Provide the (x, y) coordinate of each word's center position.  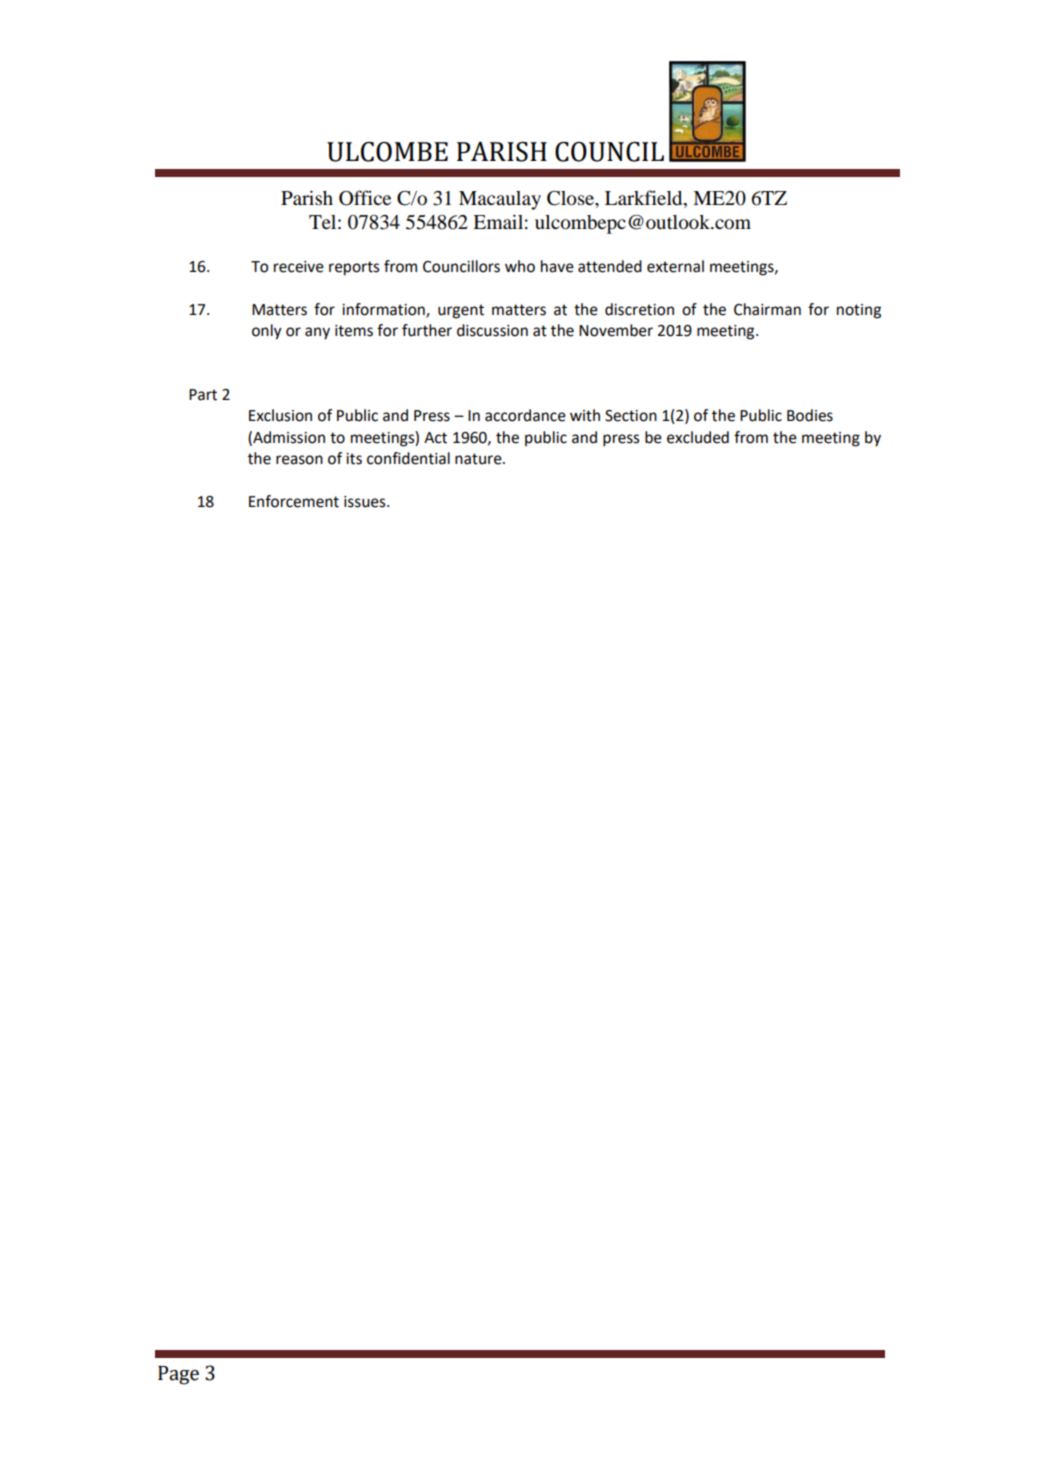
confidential (408, 458)
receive (299, 267)
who (520, 266)
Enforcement (294, 501)
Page (178, 1375)
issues (366, 502)
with (585, 415)
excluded (698, 437)
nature (479, 459)
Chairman (767, 309)
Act (435, 438)
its (354, 459)
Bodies (810, 415)
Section (631, 416)
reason (299, 460)
